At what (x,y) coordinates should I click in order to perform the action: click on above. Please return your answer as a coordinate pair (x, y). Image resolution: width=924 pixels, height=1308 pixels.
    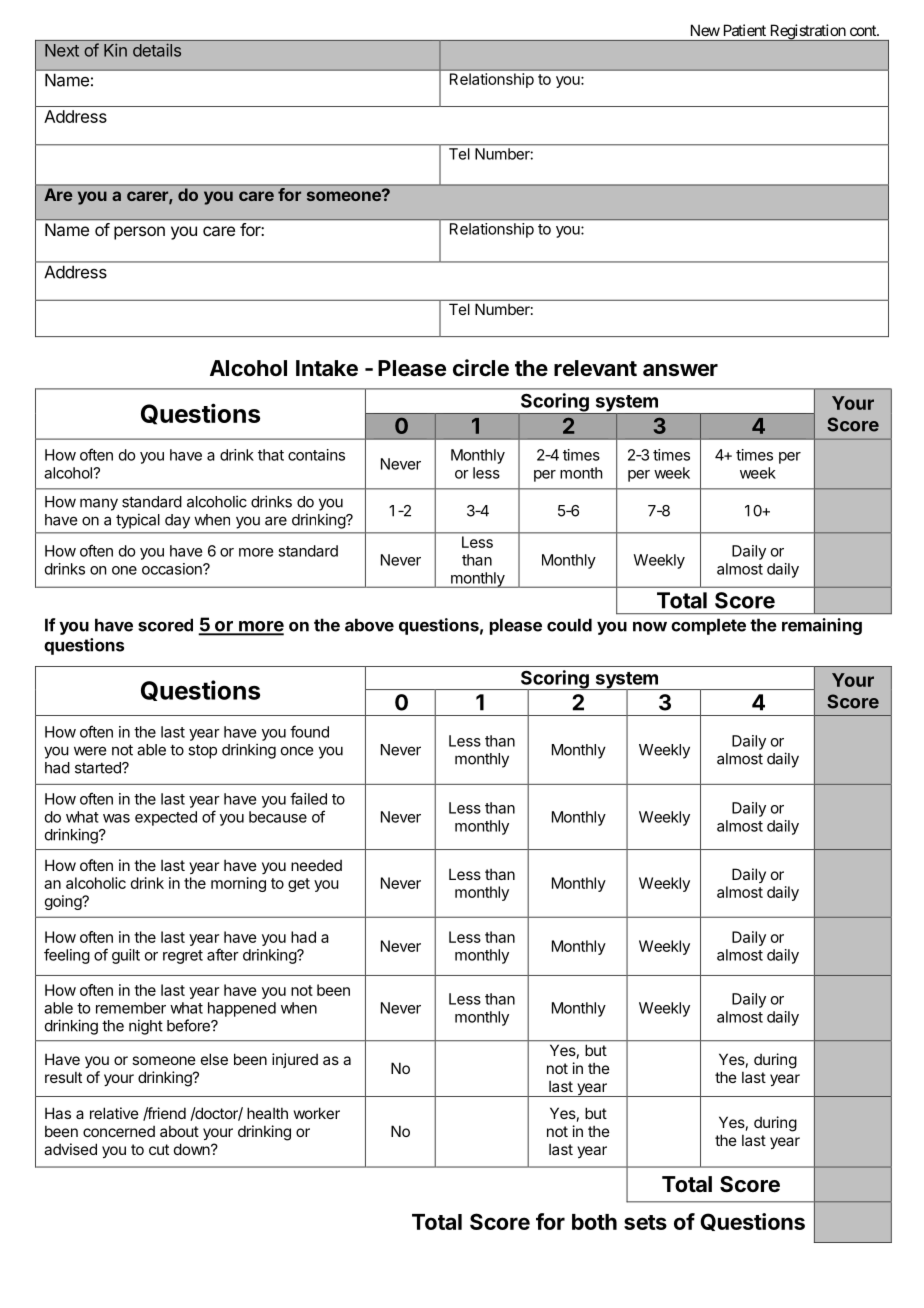
    Looking at the image, I should click on (369, 625).
